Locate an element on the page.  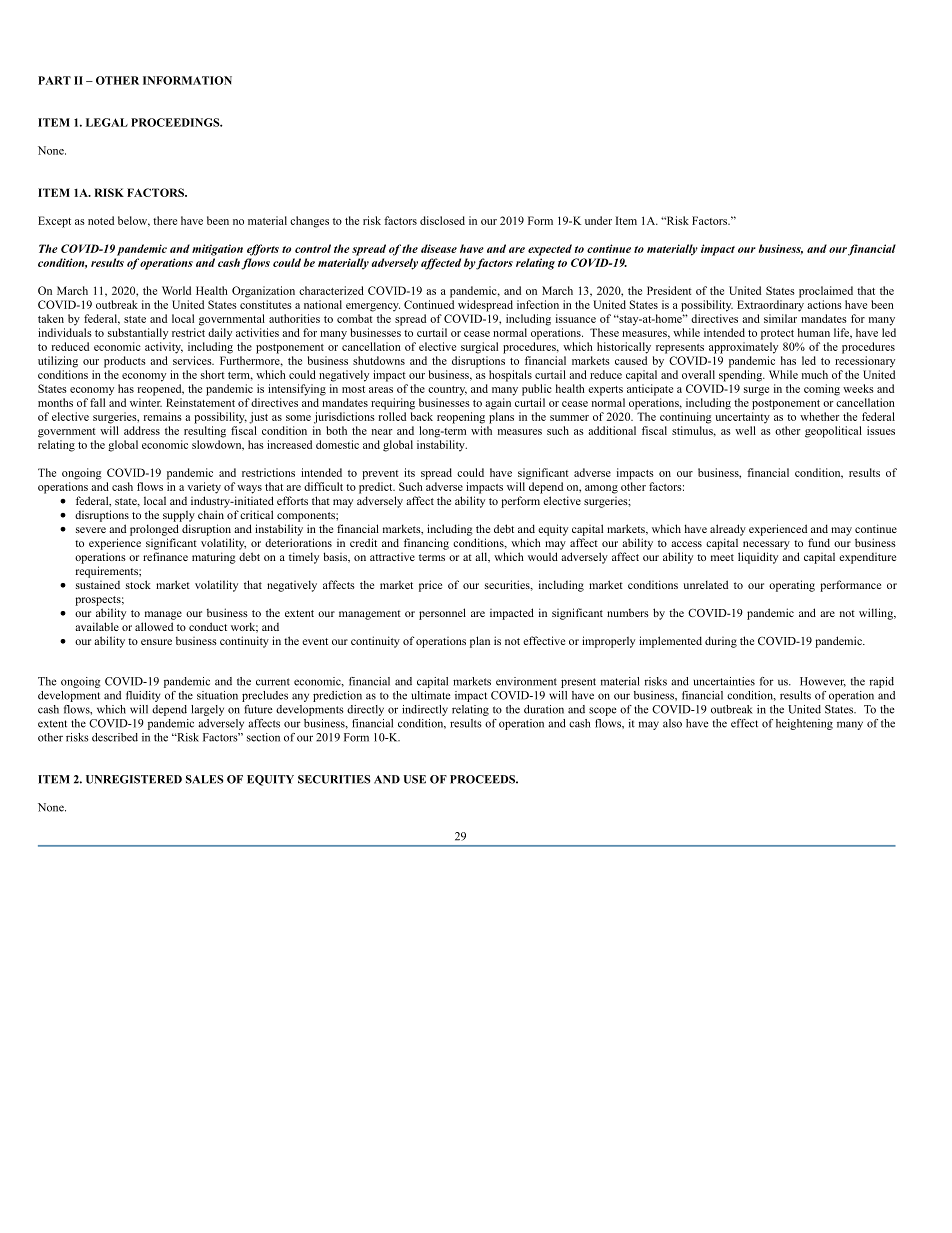
address is located at coordinates (142, 430).
